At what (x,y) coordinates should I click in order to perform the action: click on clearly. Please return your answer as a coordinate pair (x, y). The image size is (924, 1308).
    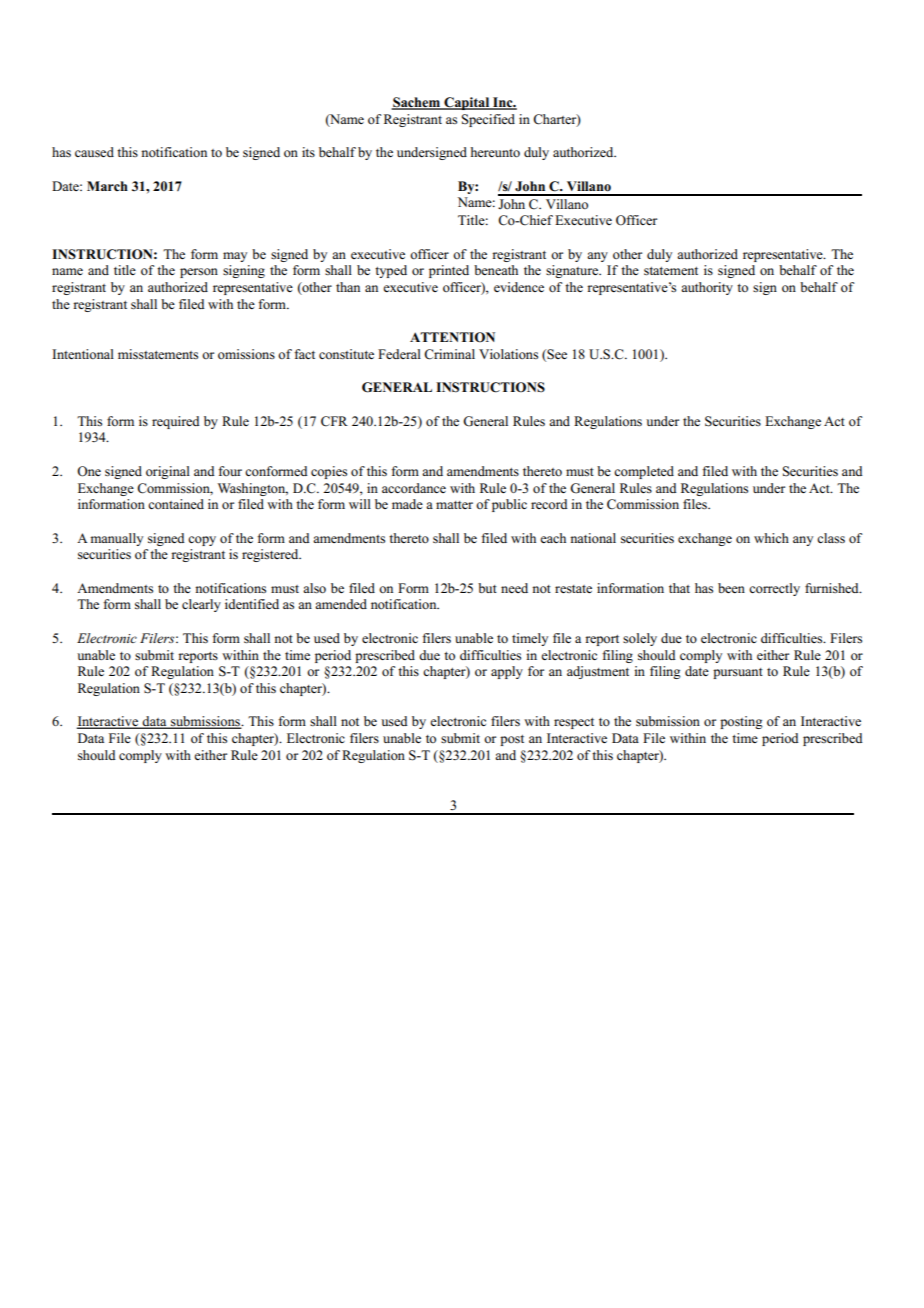
    Looking at the image, I should click on (201, 605).
